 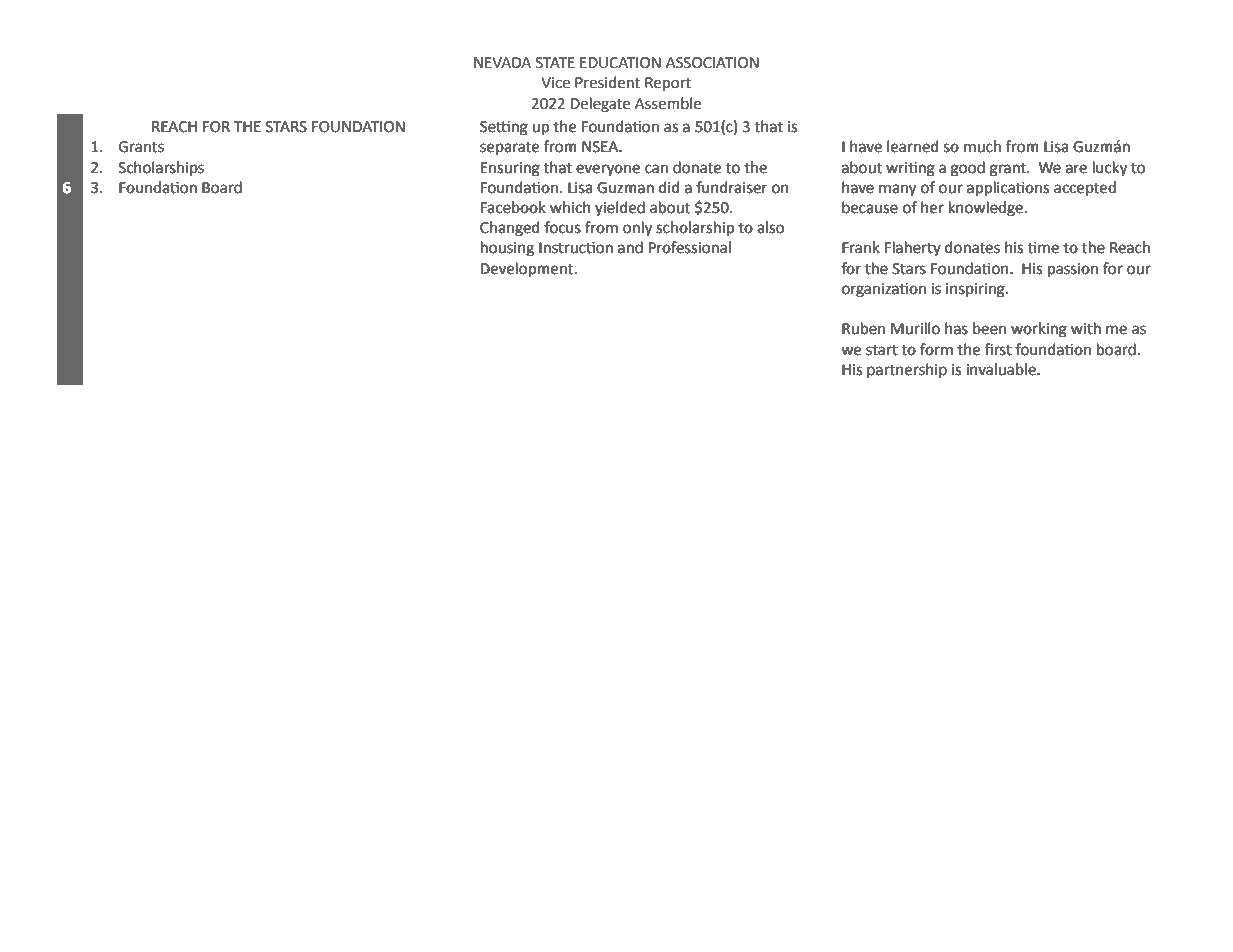 What do you see at coordinates (712, 63) in the document?
I see `ASSOCIATION` at bounding box center [712, 63].
